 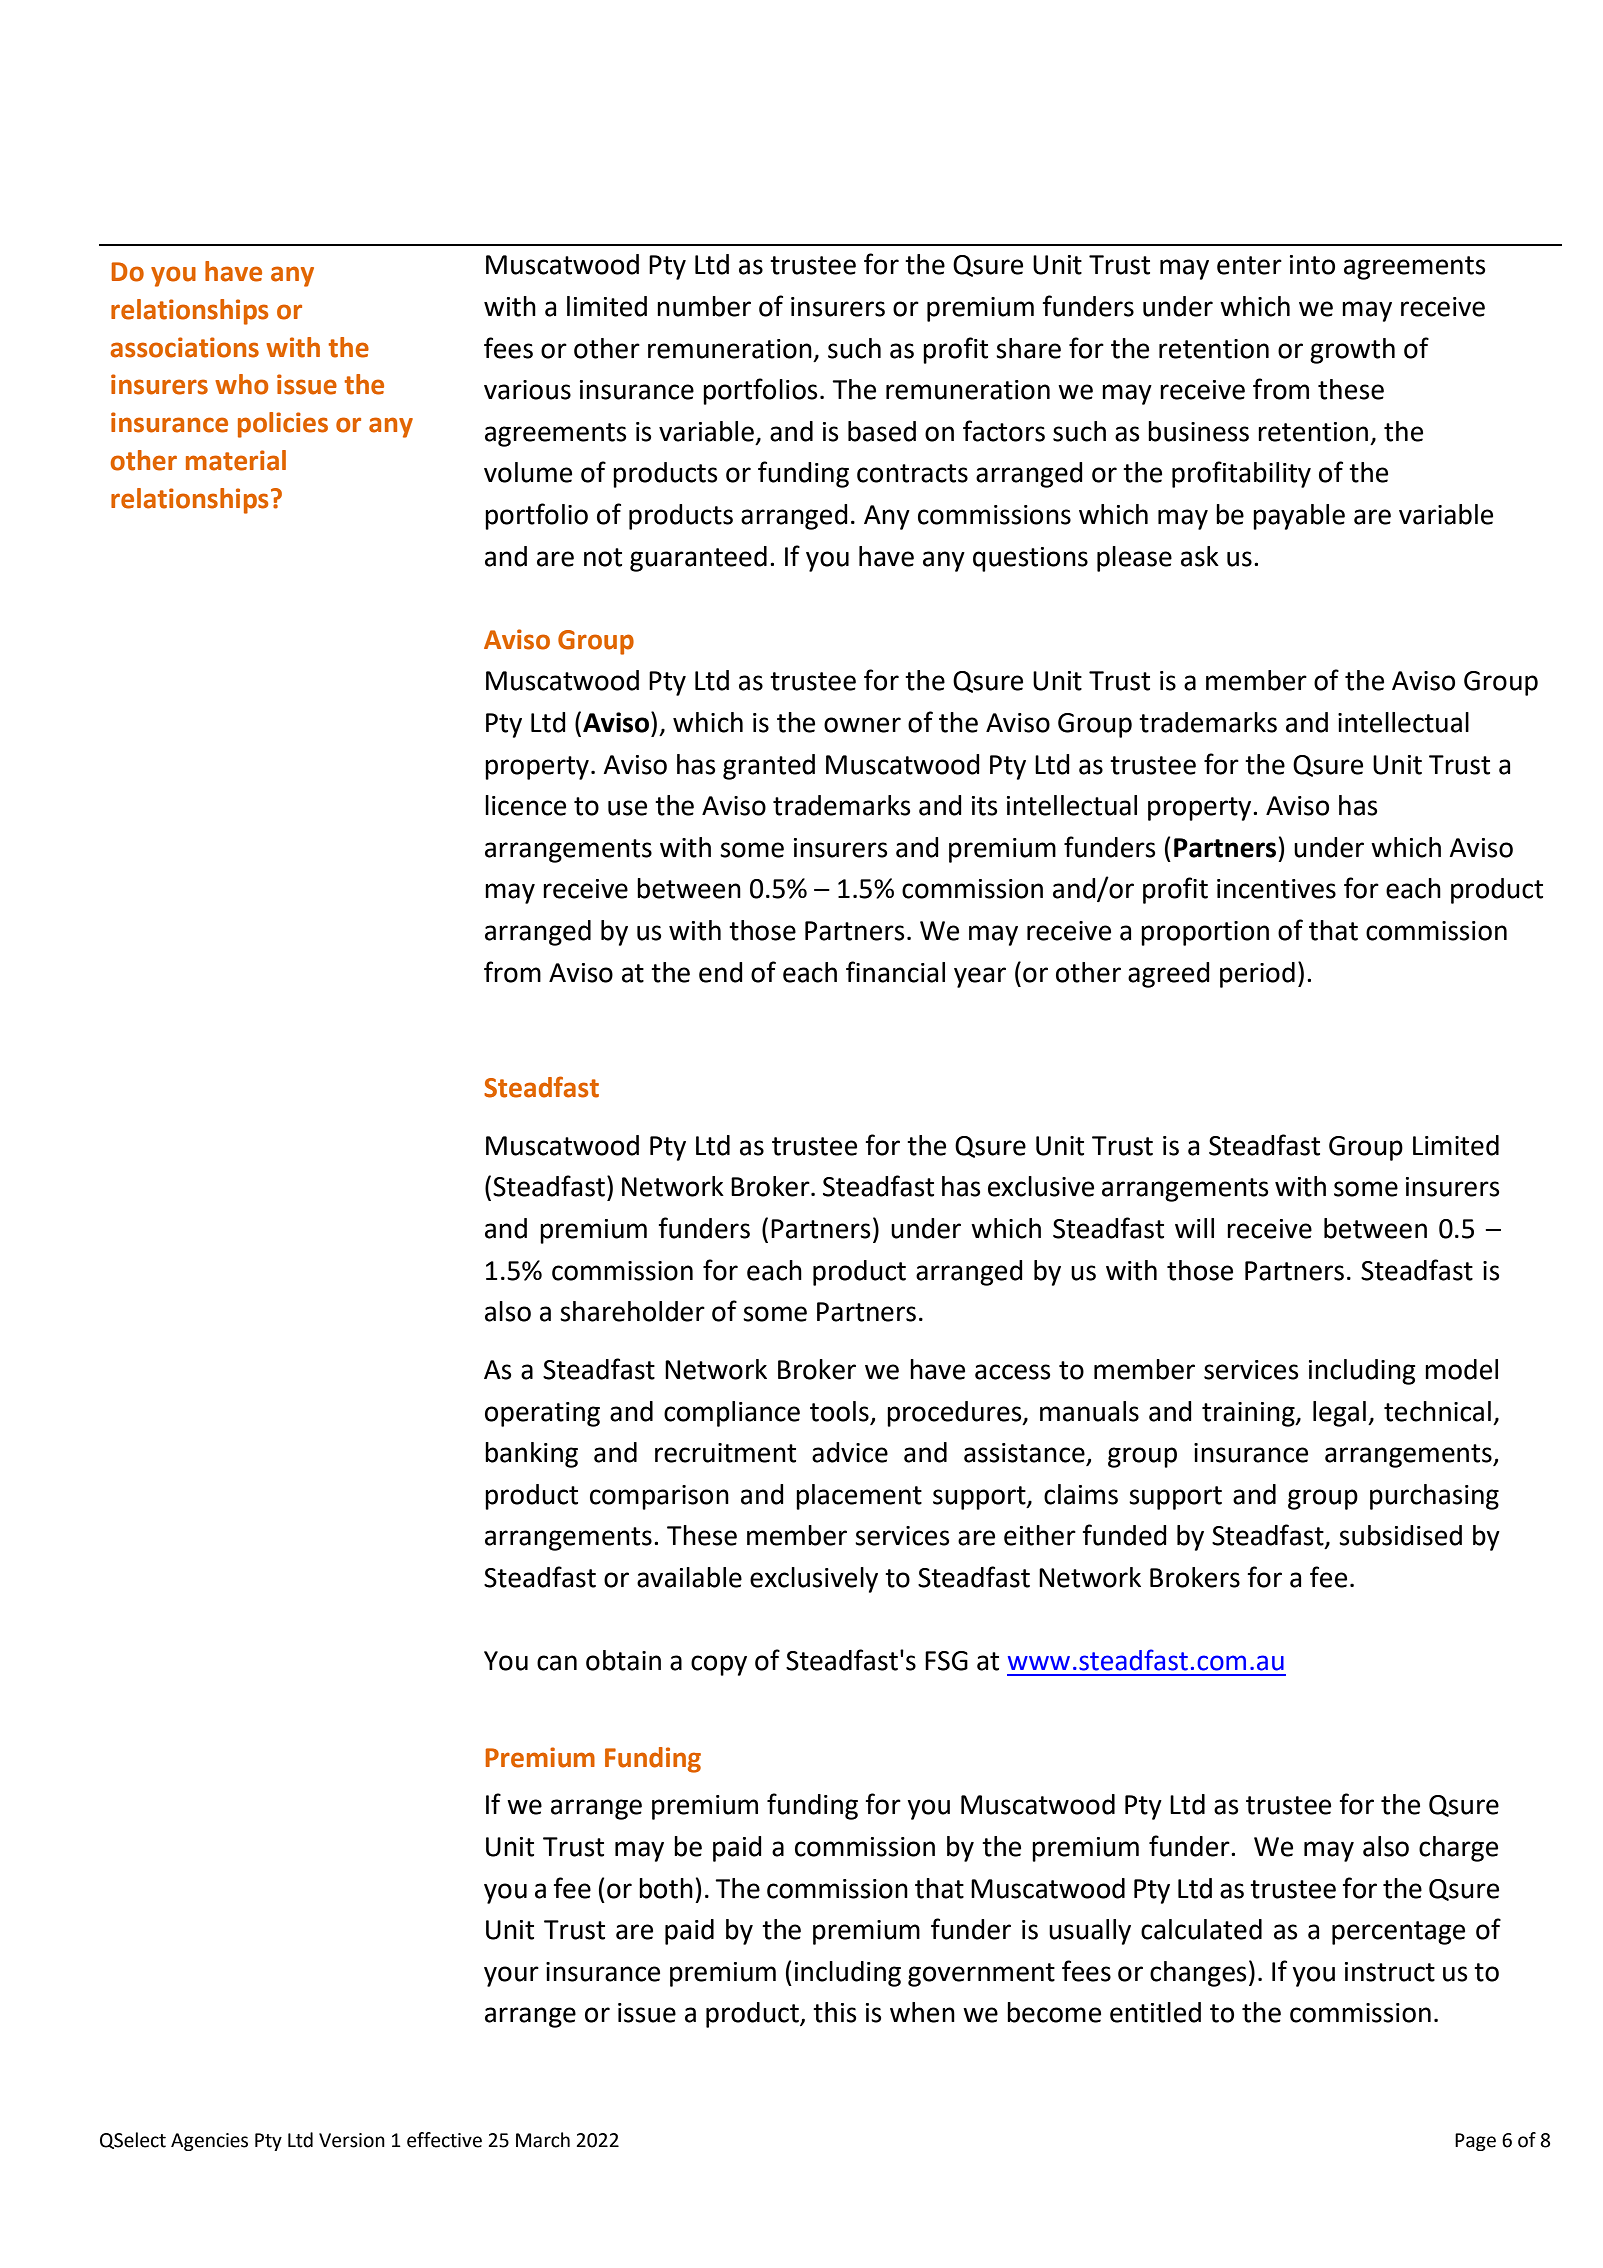 What do you see at coordinates (241, 384) in the screenshot?
I see `who` at bounding box center [241, 384].
